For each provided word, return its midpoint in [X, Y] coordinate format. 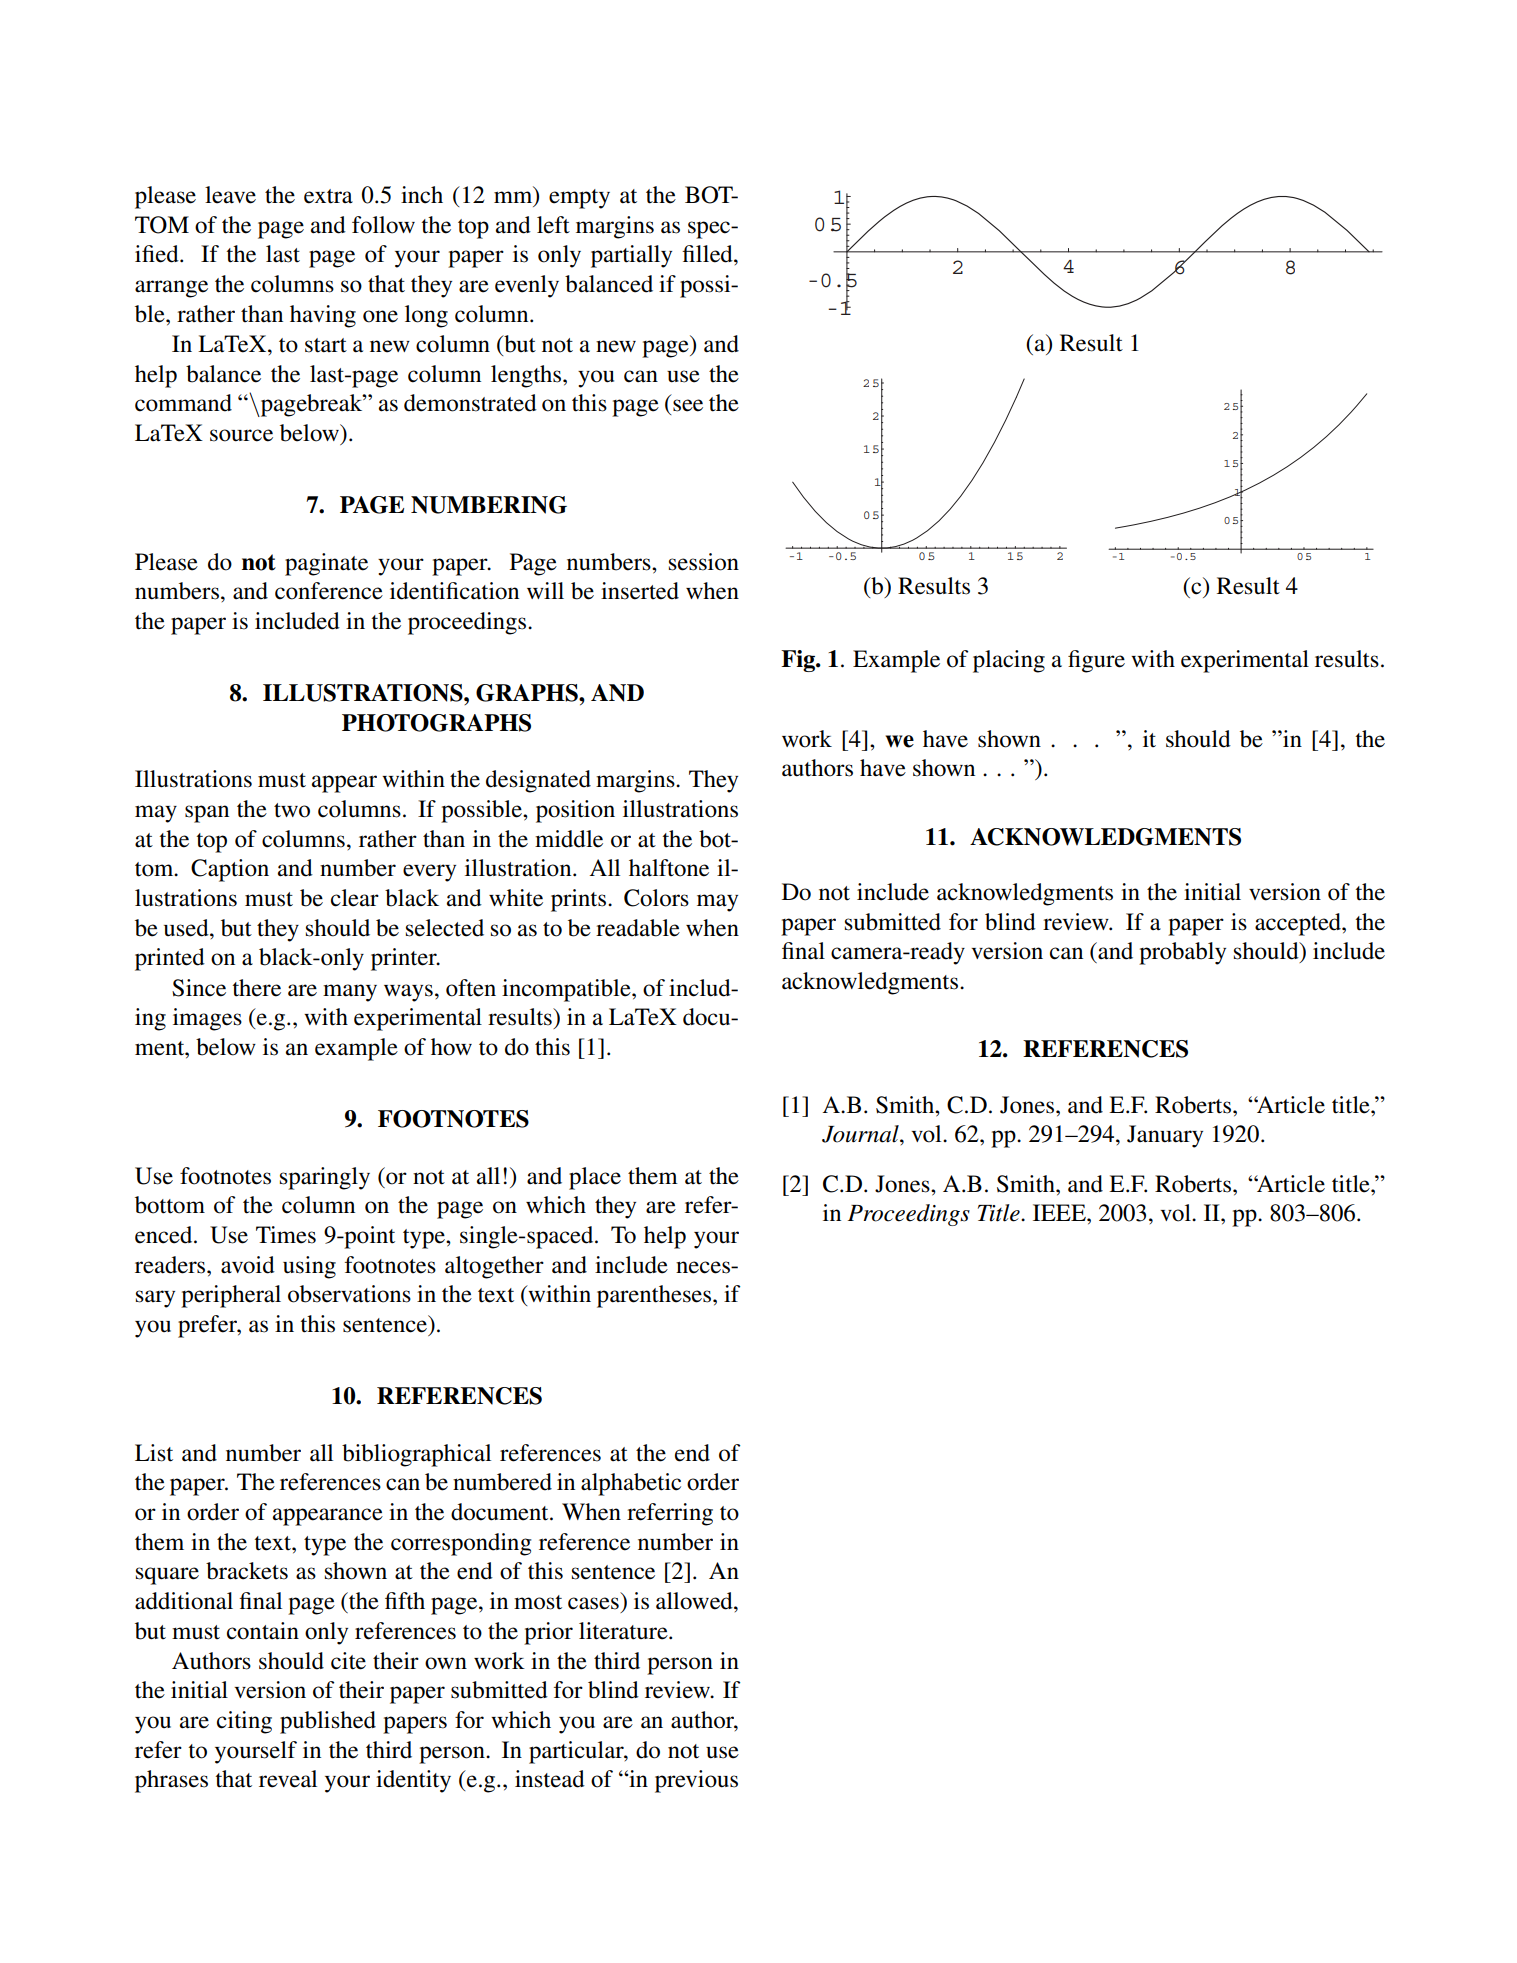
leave [230, 195]
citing [244, 1722]
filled [708, 254]
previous [696, 1781]
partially [631, 256]
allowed [695, 1601]
